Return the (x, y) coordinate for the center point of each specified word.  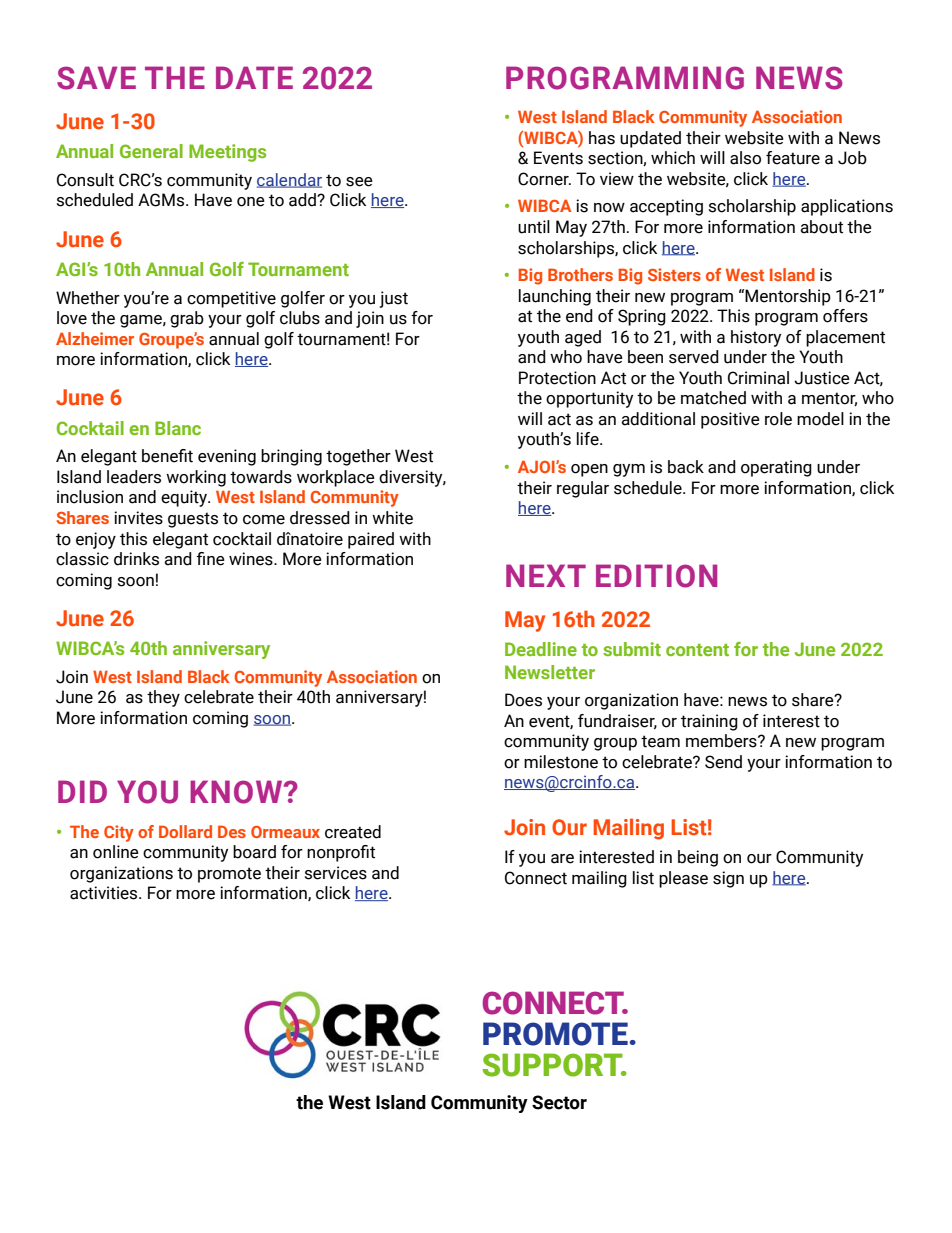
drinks (136, 559)
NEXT (546, 575)
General (151, 151)
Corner (544, 179)
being (698, 858)
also (745, 158)
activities (105, 893)
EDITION (656, 576)
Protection (557, 378)
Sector (559, 1102)
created (353, 832)
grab (187, 319)
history (756, 338)
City (119, 833)
